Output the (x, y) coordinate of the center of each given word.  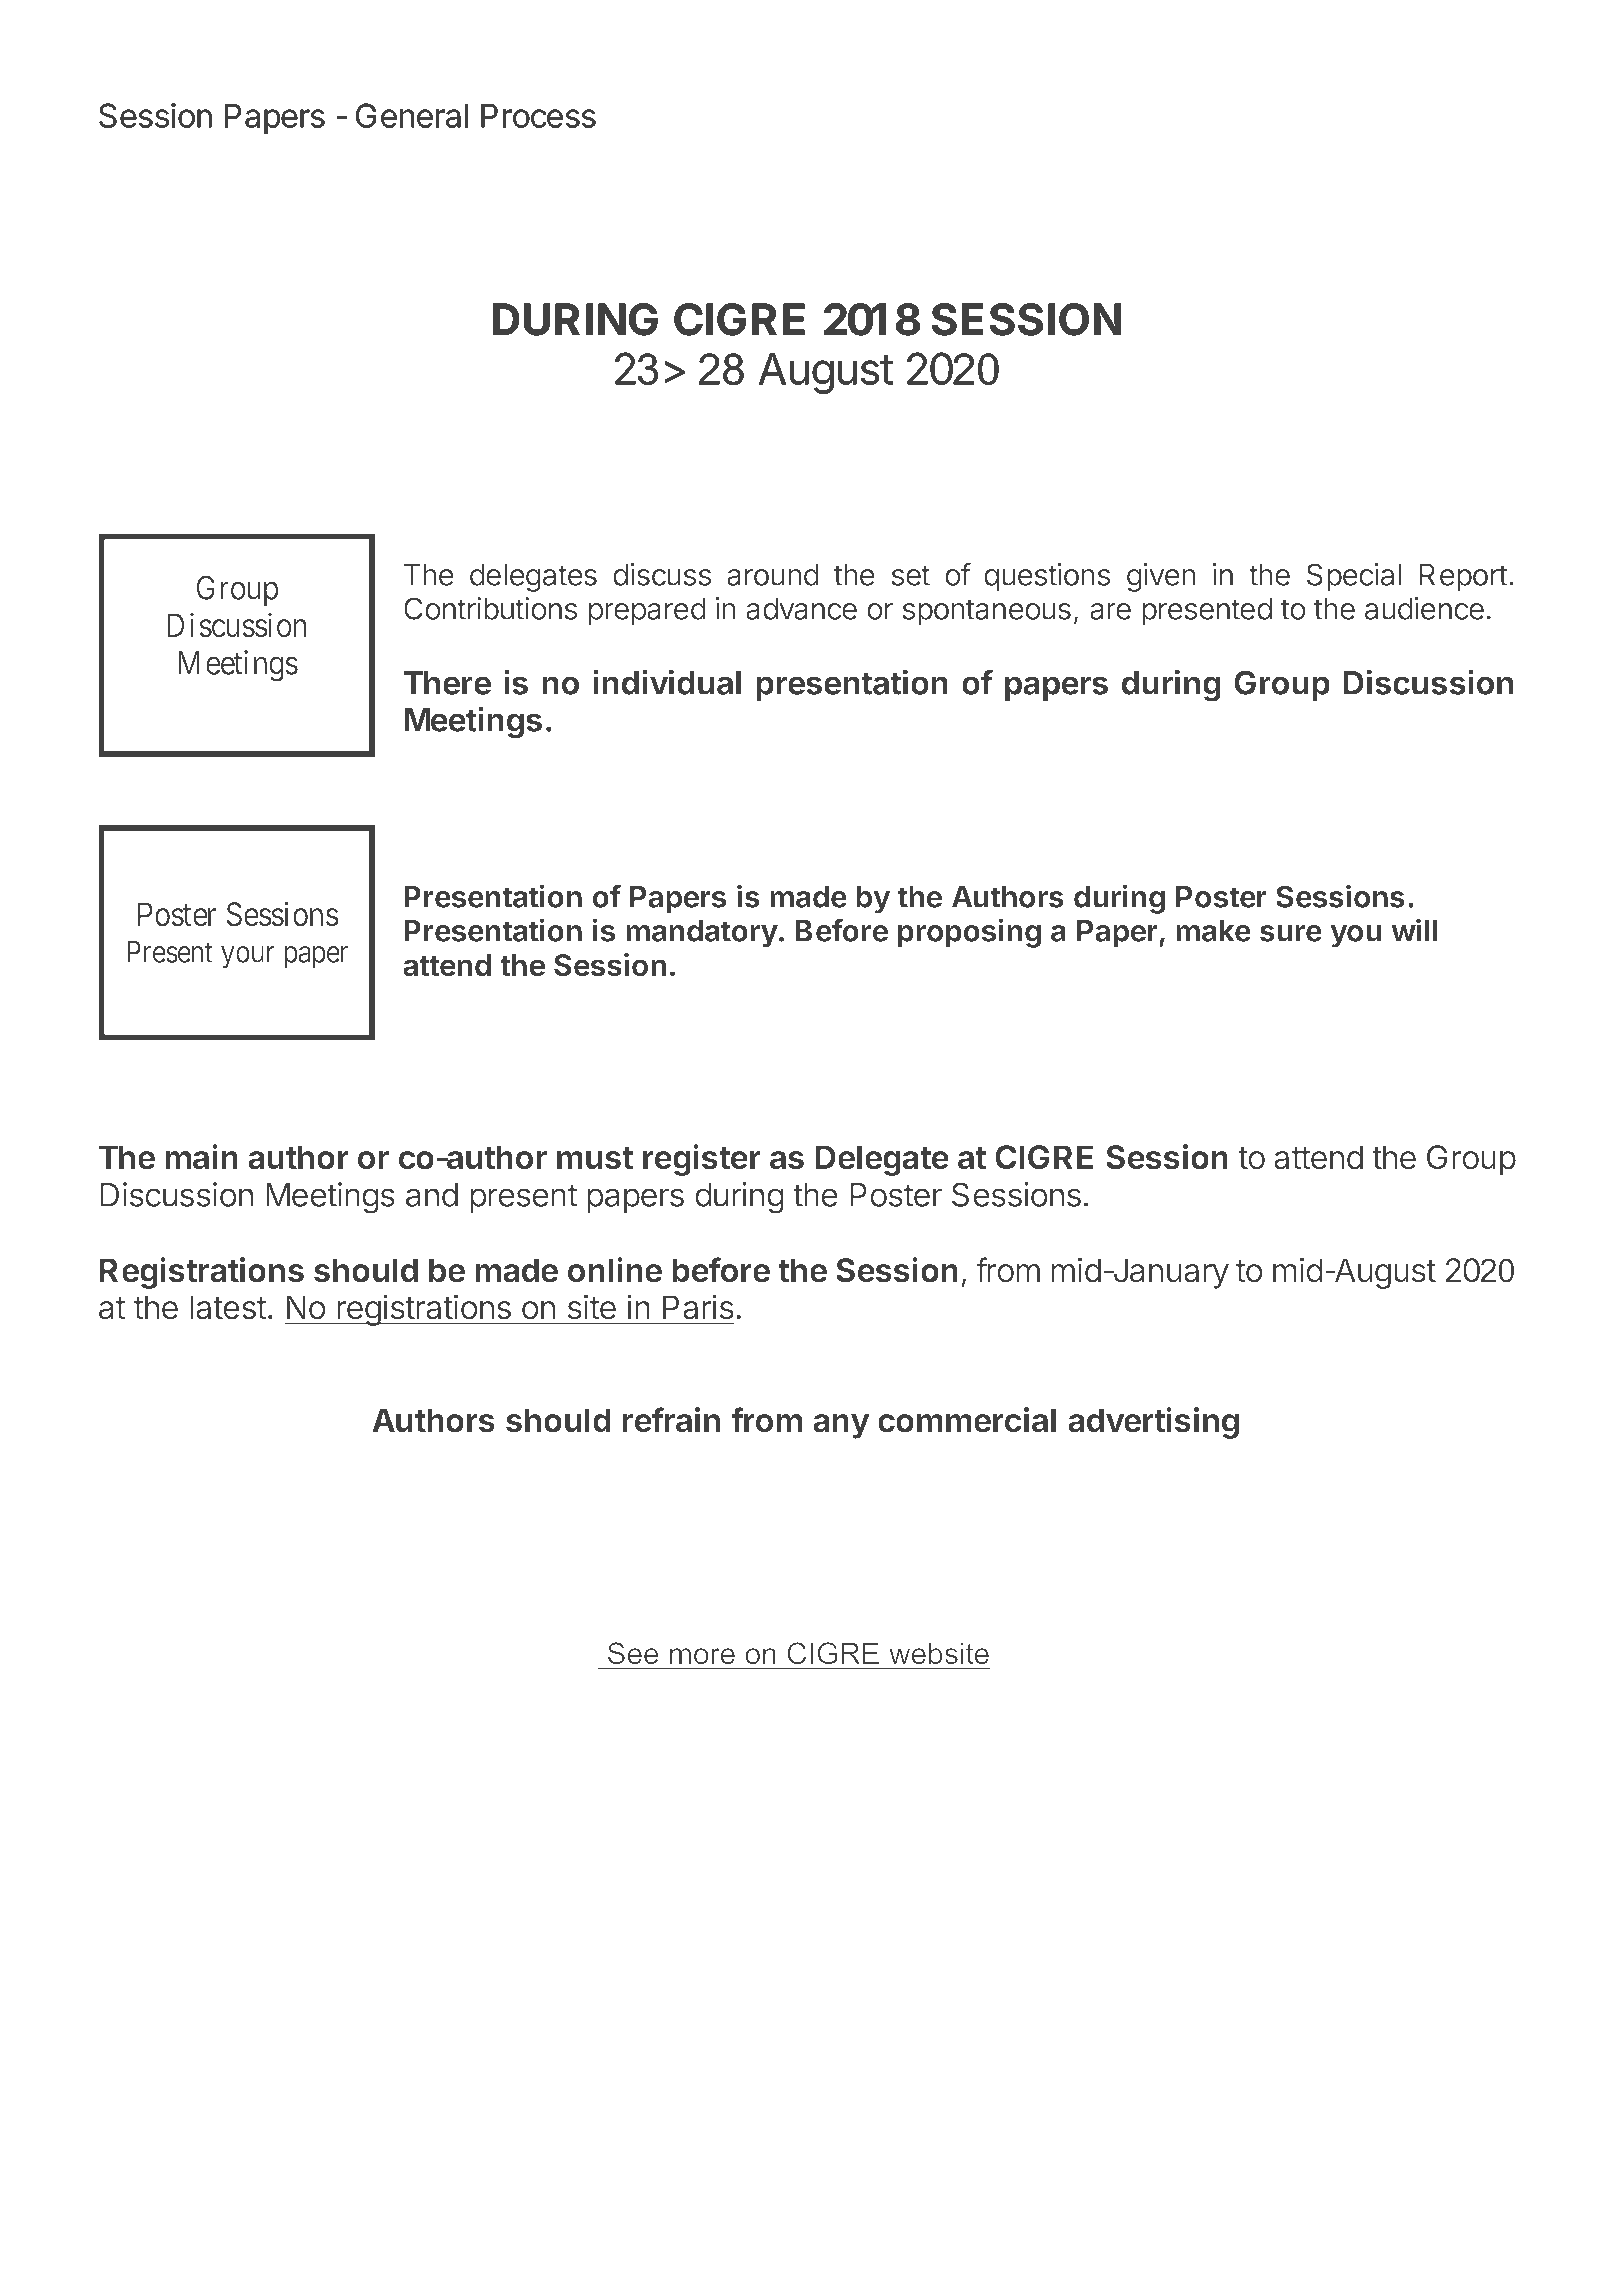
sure (1291, 933)
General (412, 115)
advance (801, 608)
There (447, 683)
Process (538, 116)
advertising (1153, 1423)
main (201, 1157)
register (702, 1160)
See (633, 1653)
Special (1354, 577)
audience (1424, 608)
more (702, 1656)
